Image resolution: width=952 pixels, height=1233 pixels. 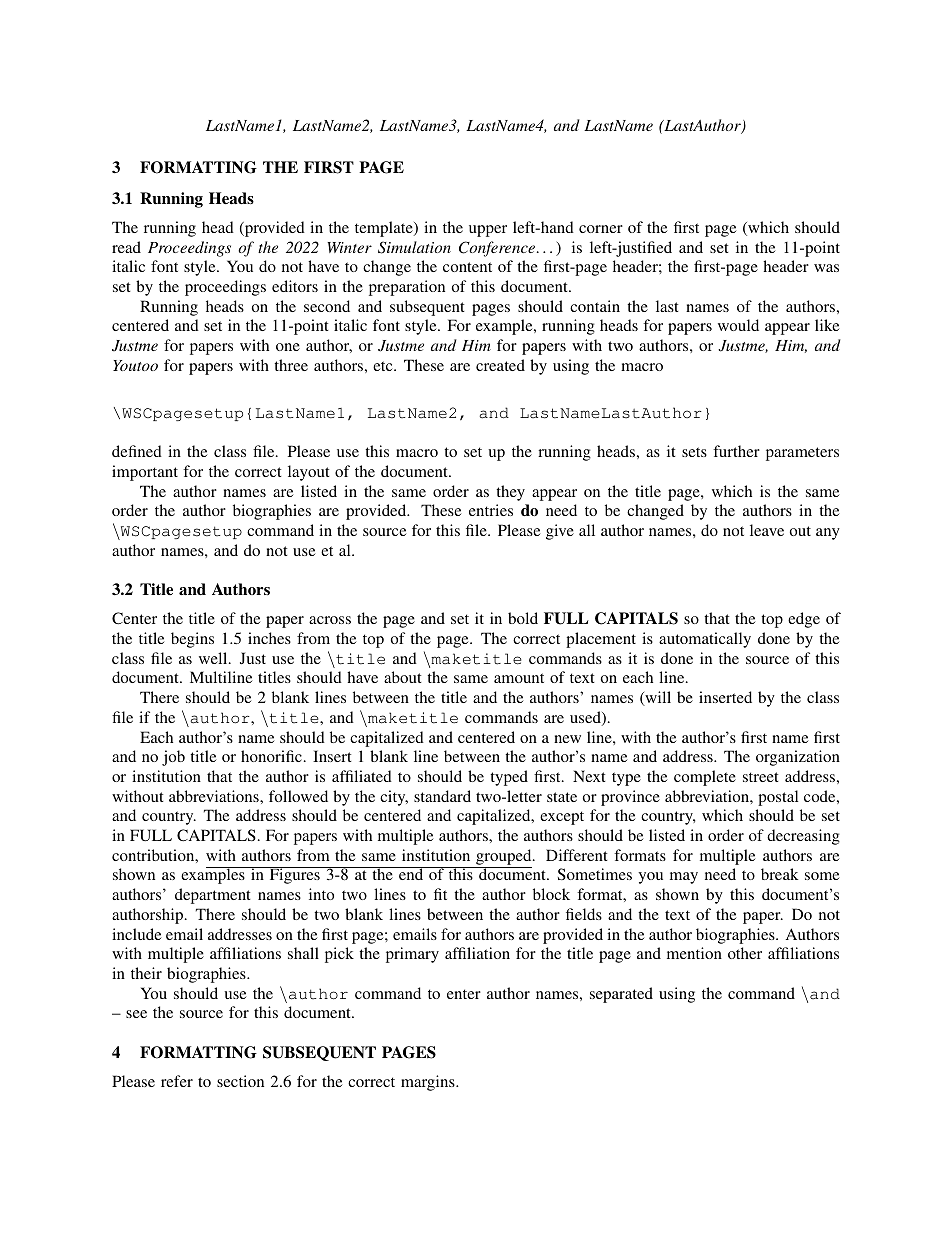 I want to click on leave, so click(x=767, y=530).
